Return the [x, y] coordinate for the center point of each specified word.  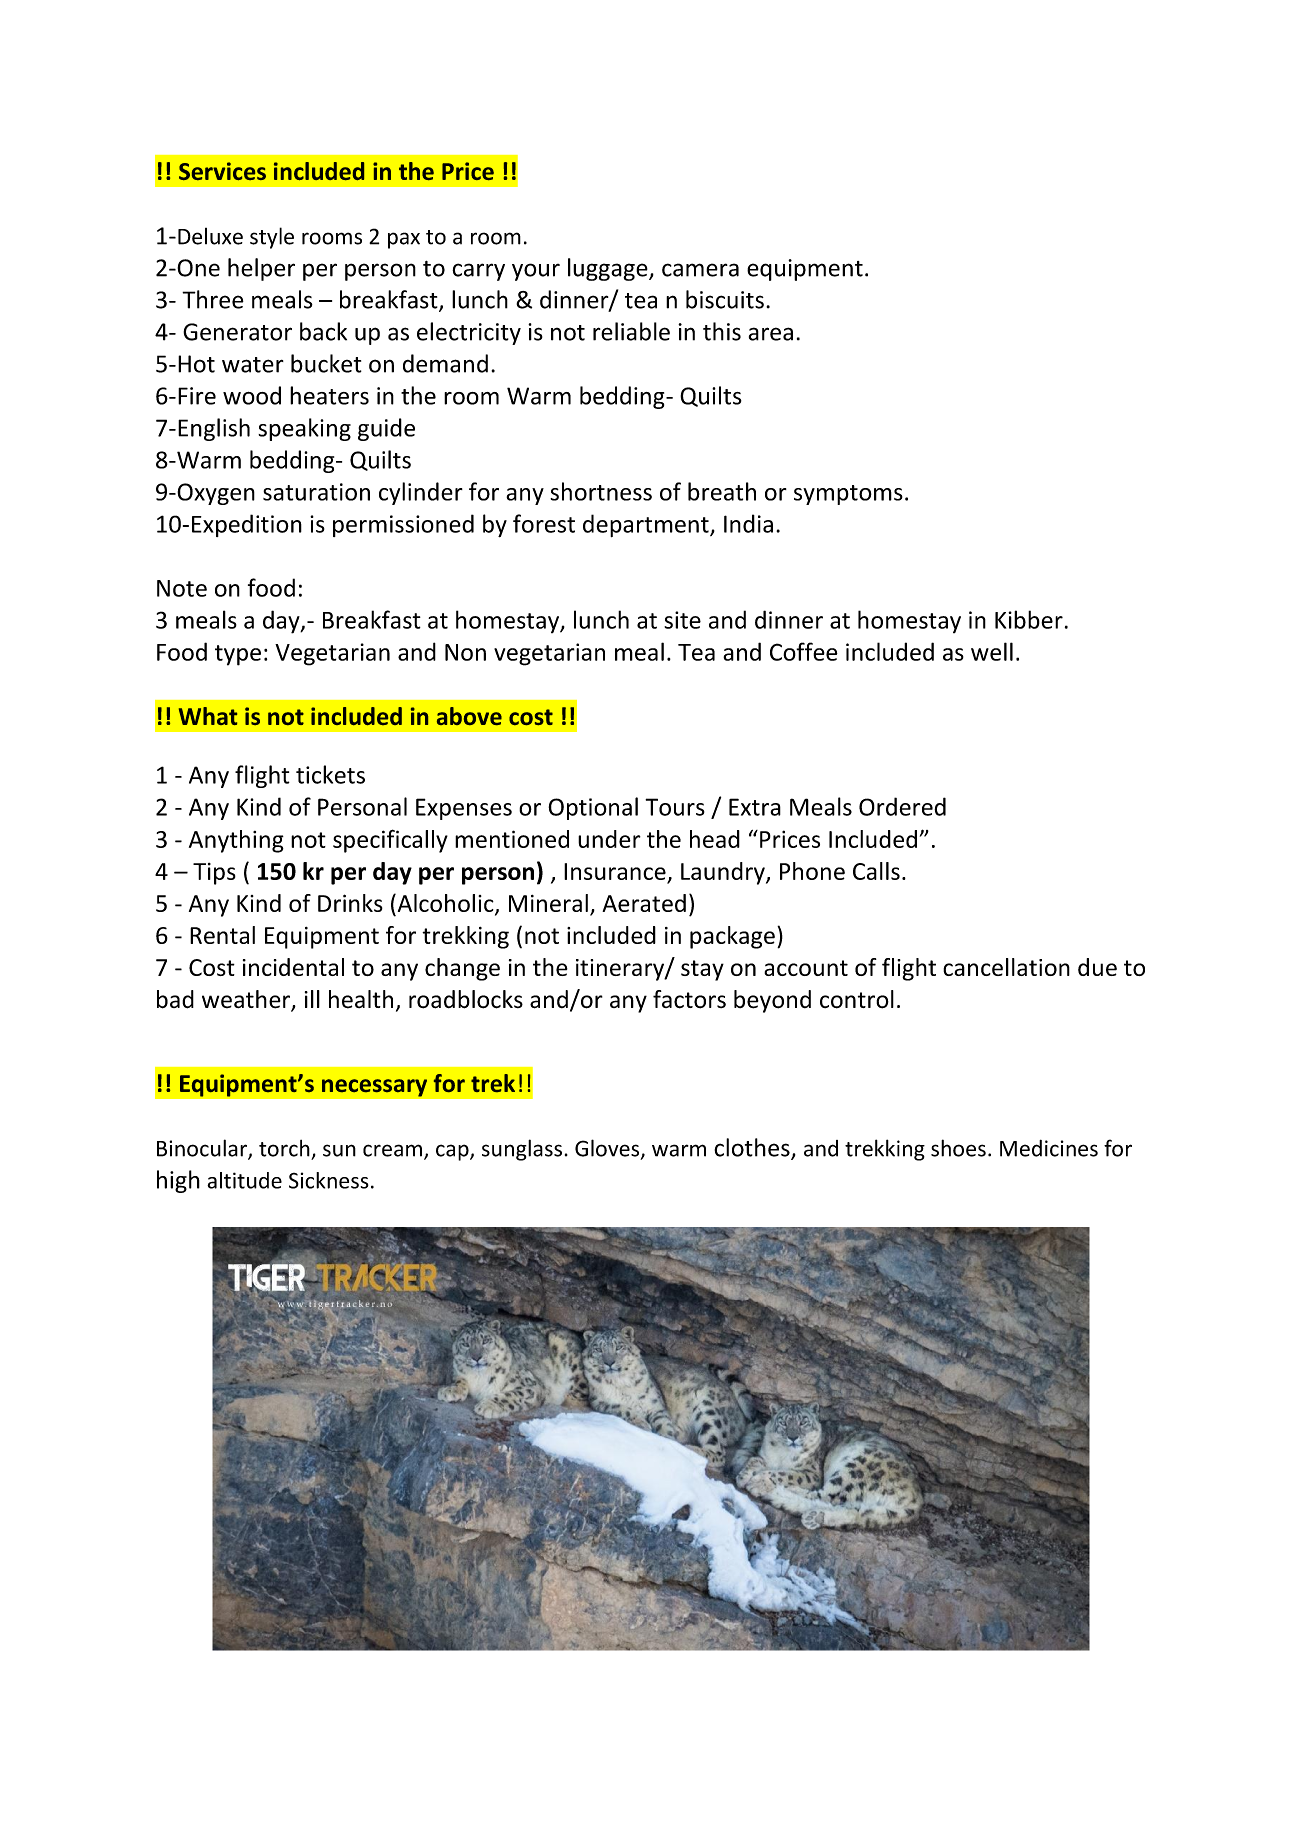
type [238, 655]
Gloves [608, 1149]
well [992, 651]
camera [700, 270]
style [272, 238]
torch [284, 1148]
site [682, 620]
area [771, 334]
